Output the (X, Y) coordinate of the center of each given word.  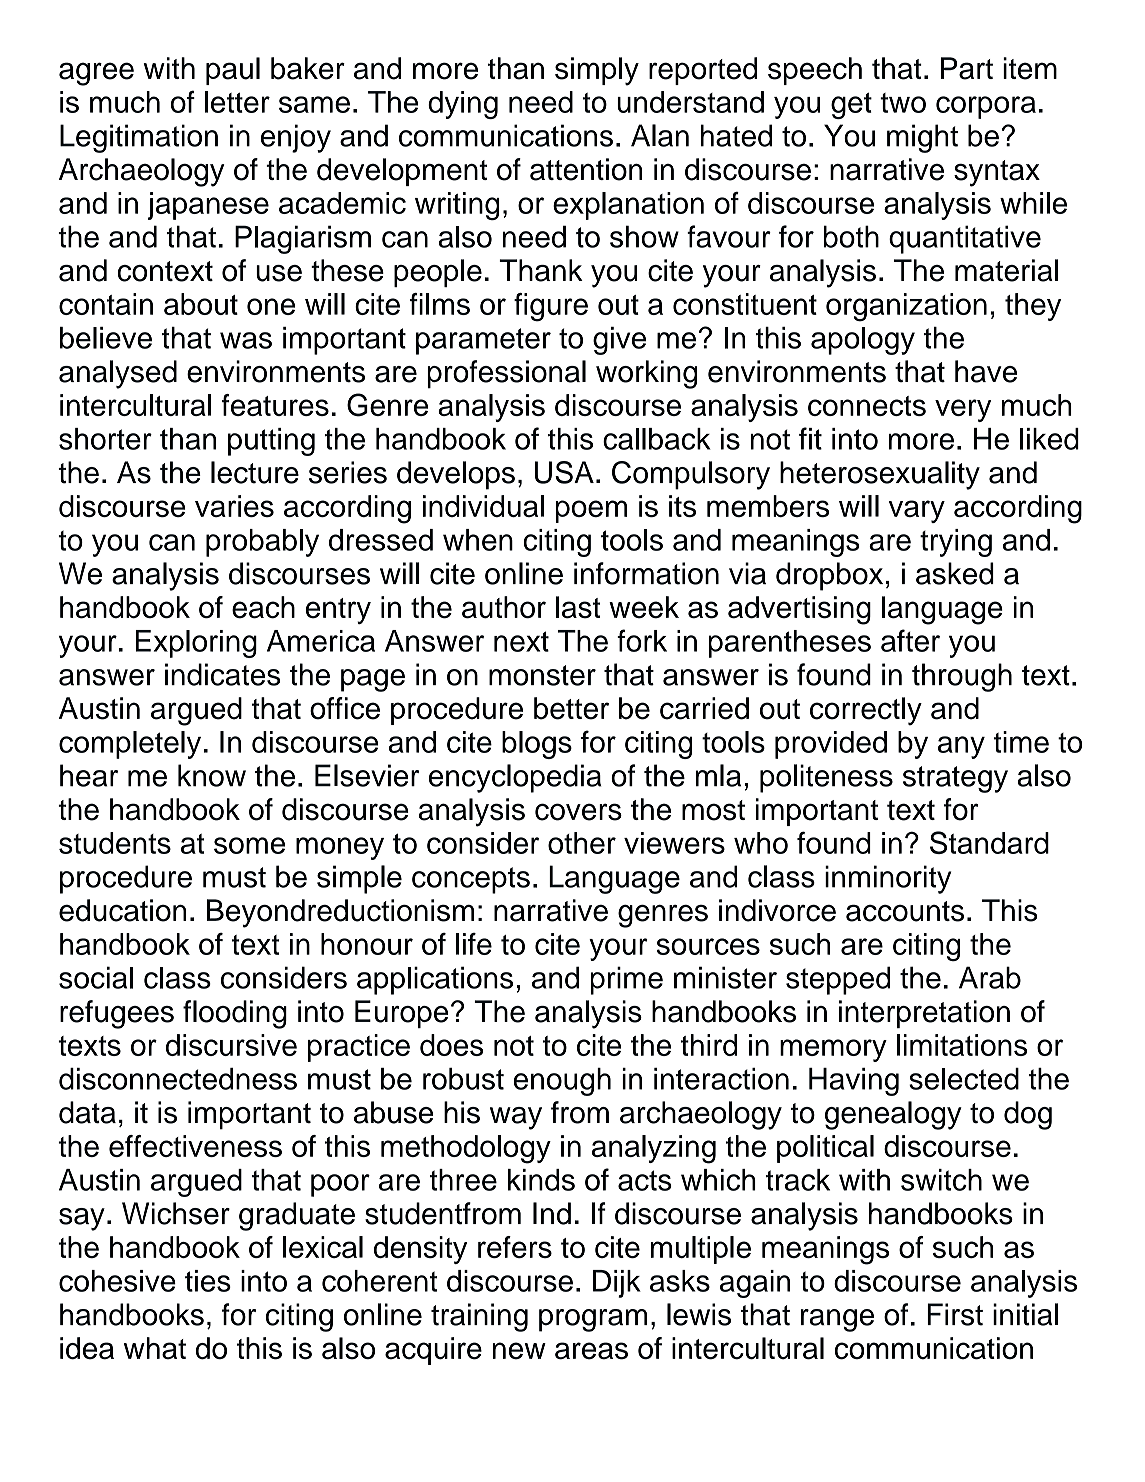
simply (597, 71)
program (593, 1320)
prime (626, 980)
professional (506, 374)
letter (237, 102)
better (571, 708)
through (962, 677)
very (963, 410)
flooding (235, 1014)
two (903, 103)
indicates (222, 674)
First (955, 1314)
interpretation (924, 1014)
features (275, 405)
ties (208, 1281)
